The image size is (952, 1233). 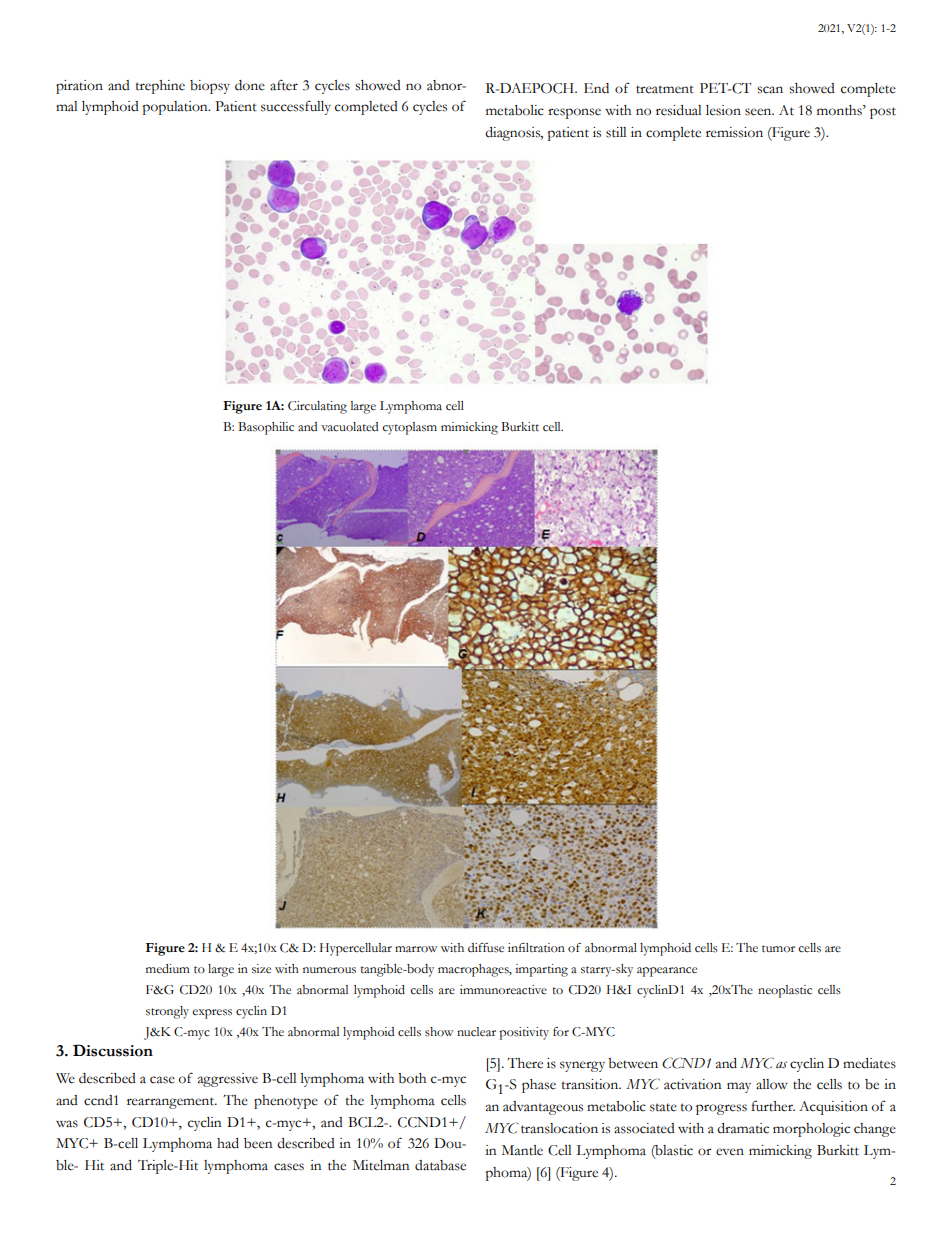 I want to click on Mantle, so click(x=522, y=1150).
